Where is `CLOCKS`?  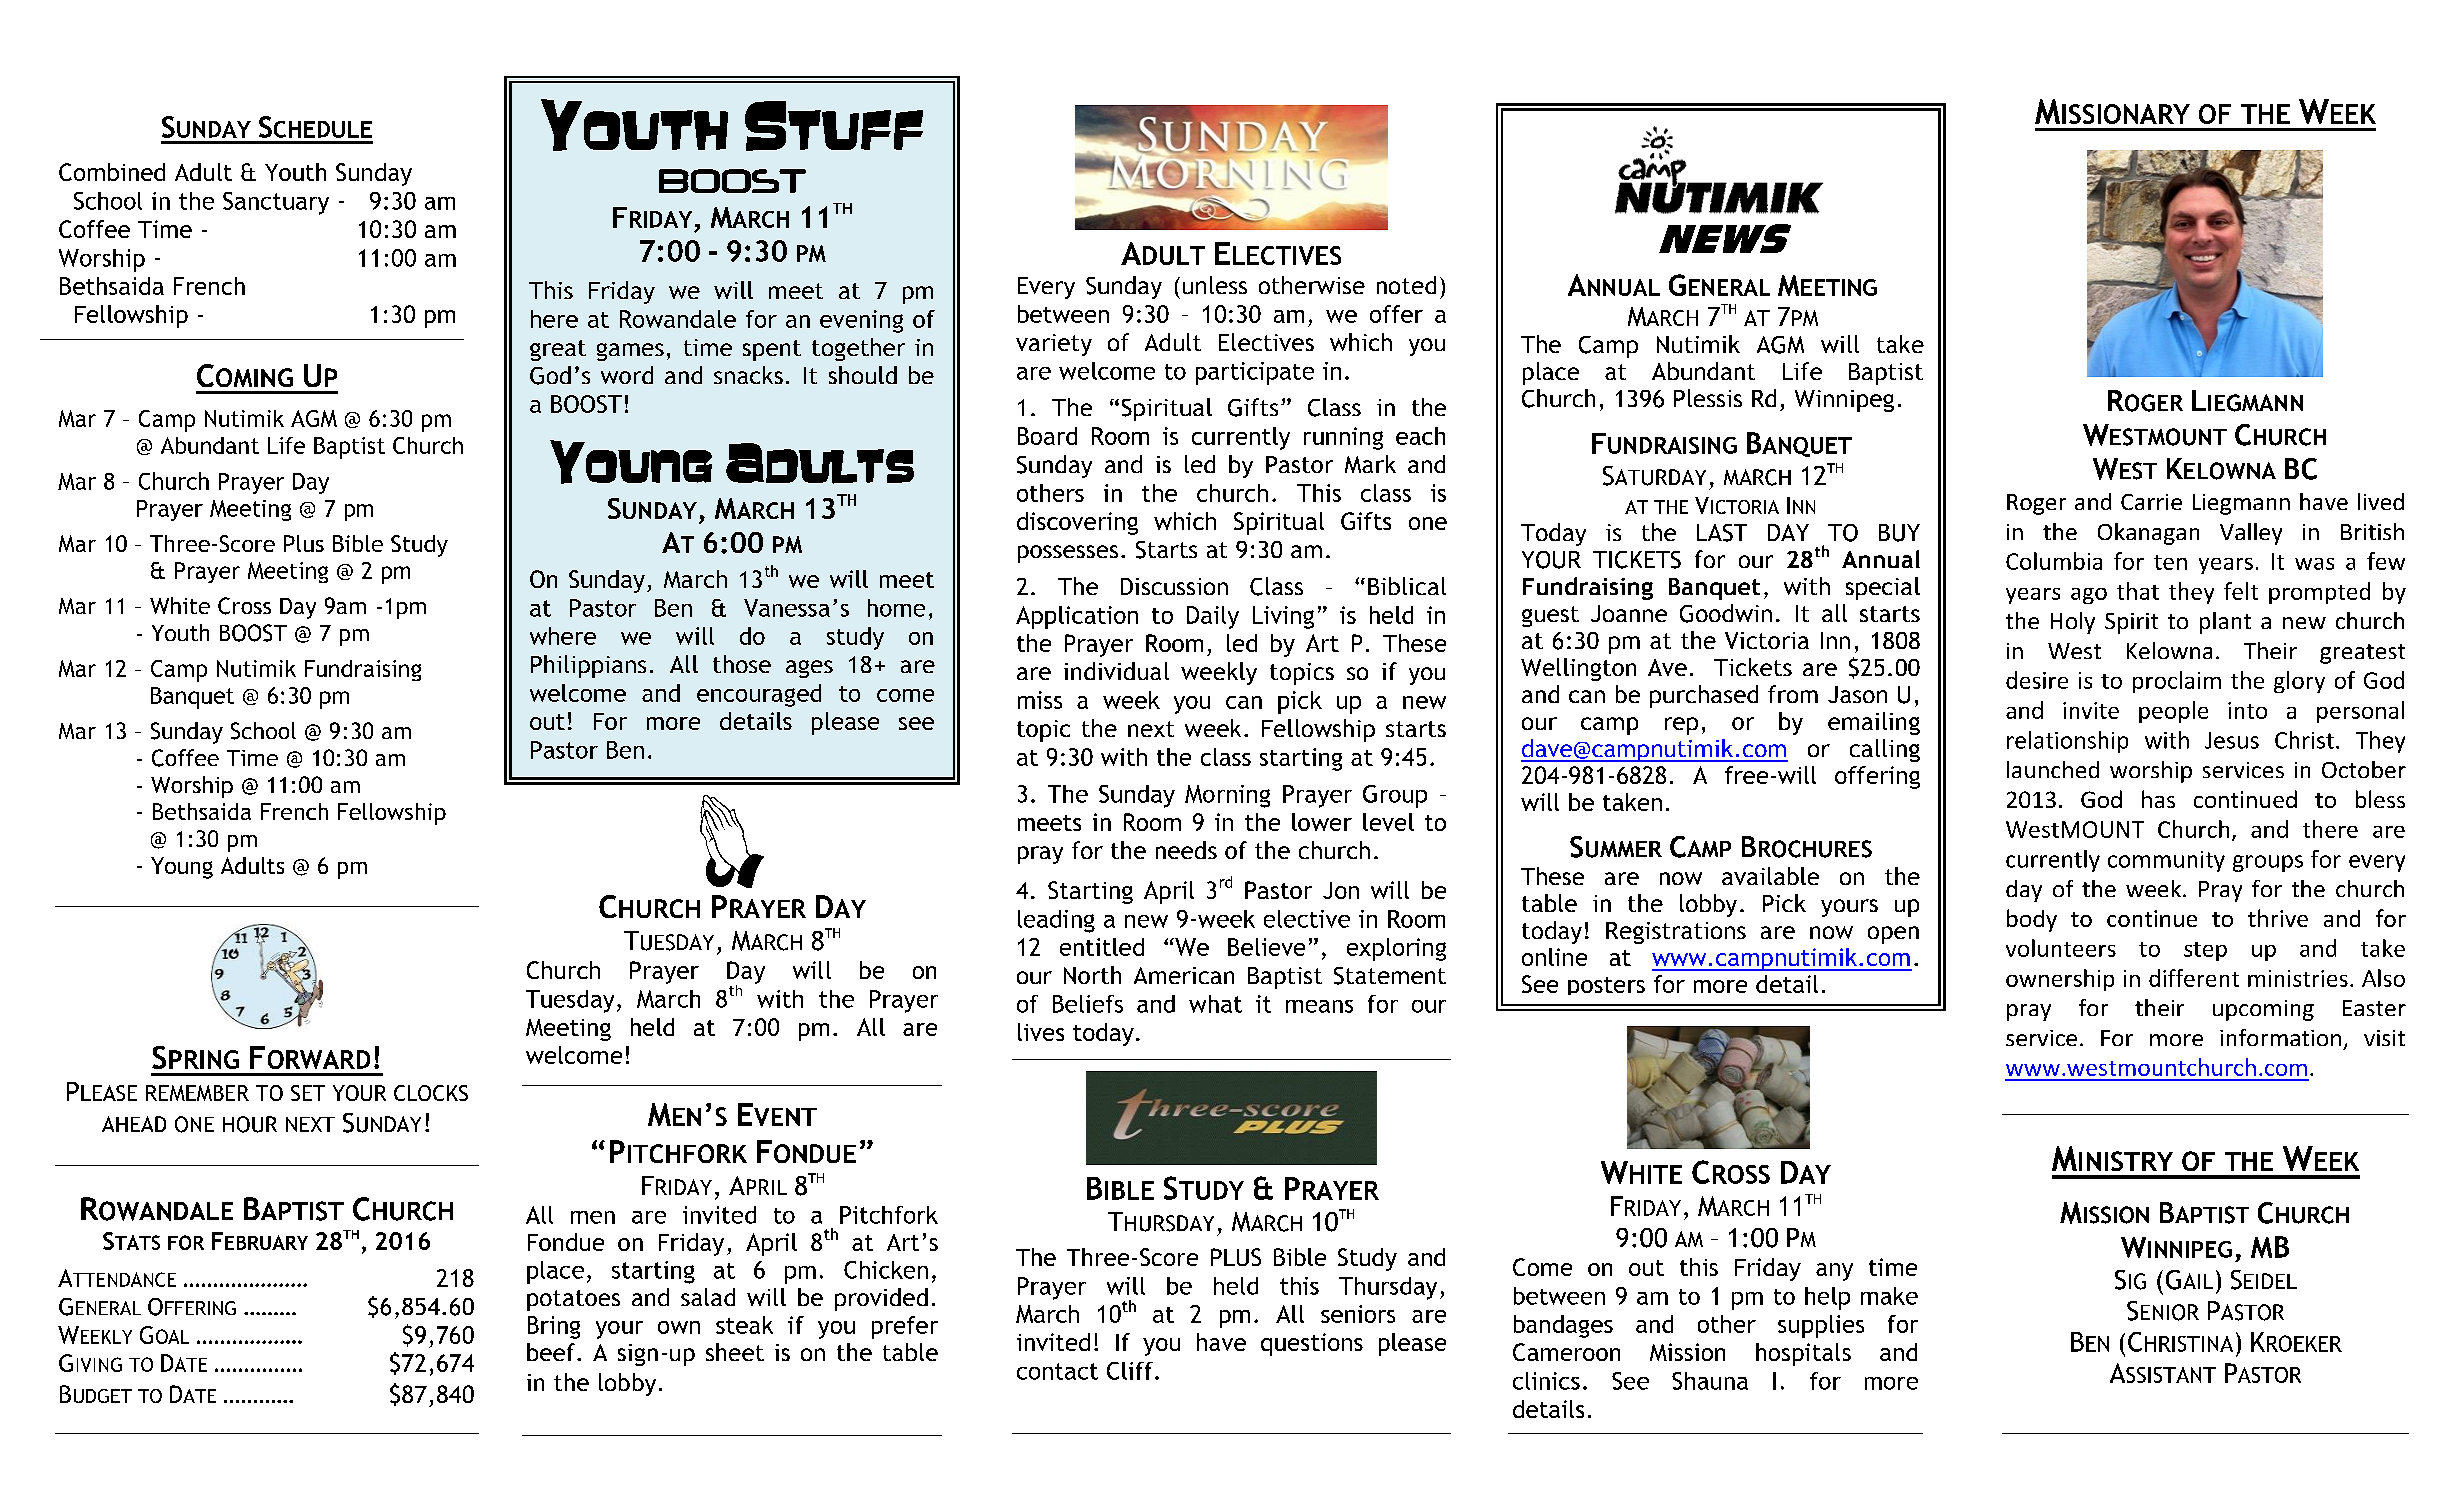 CLOCKS is located at coordinates (431, 1093).
